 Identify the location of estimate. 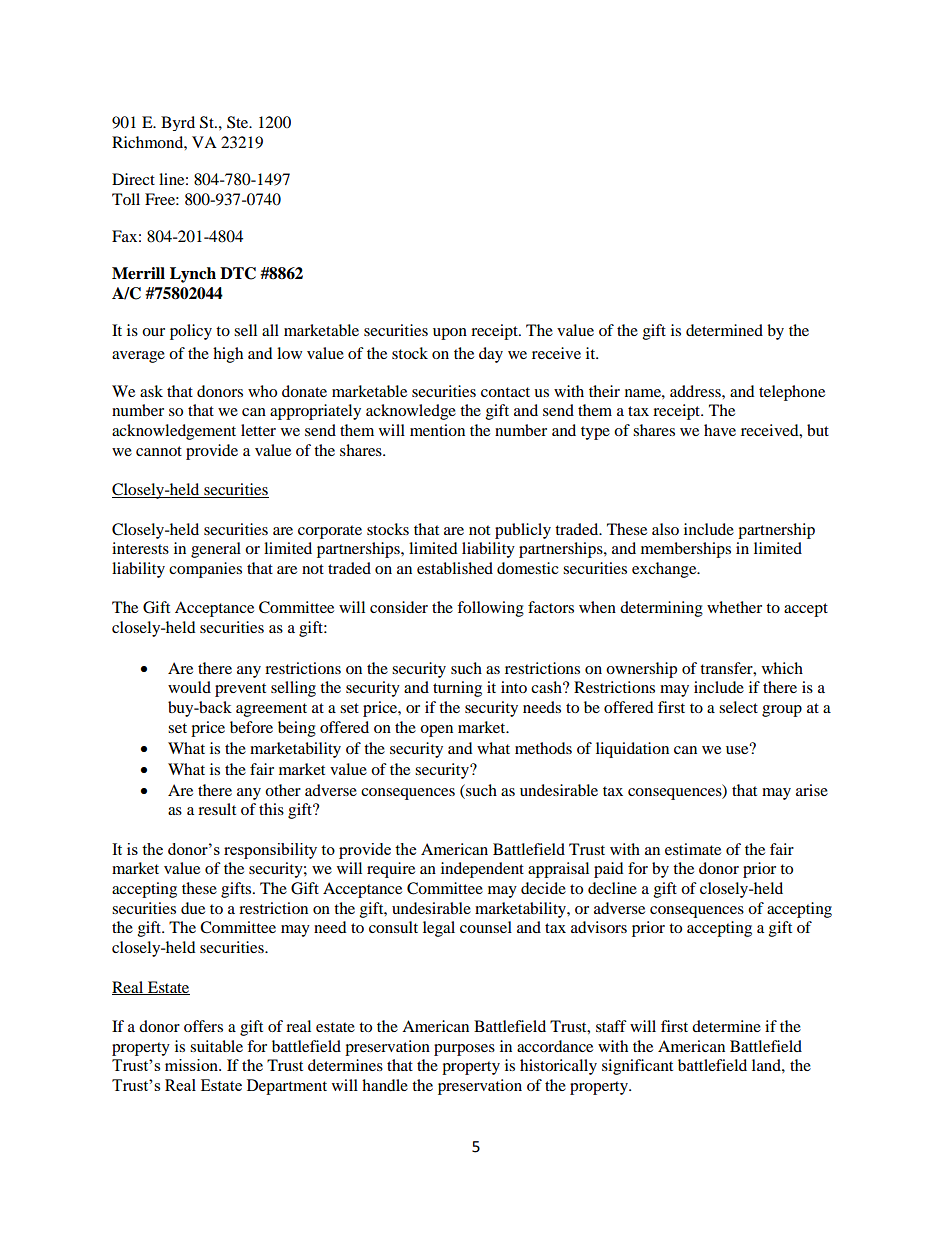
(693, 849).
